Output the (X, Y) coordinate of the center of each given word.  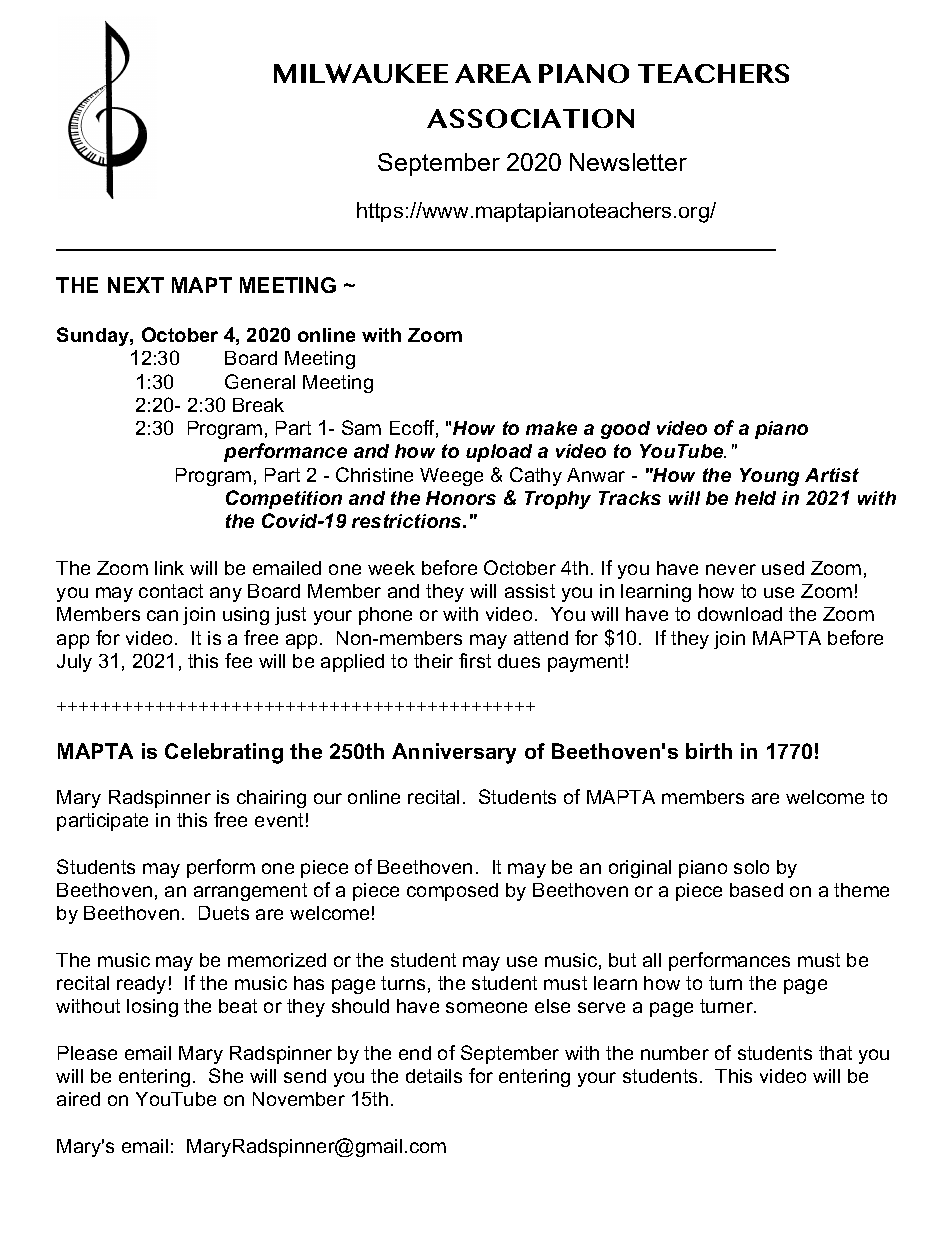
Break (258, 405)
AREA (493, 73)
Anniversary (454, 753)
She (226, 1075)
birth (709, 751)
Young (769, 477)
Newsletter (628, 162)
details (434, 1076)
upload (499, 453)
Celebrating (224, 753)
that (835, 1053)
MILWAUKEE (361, 73)
